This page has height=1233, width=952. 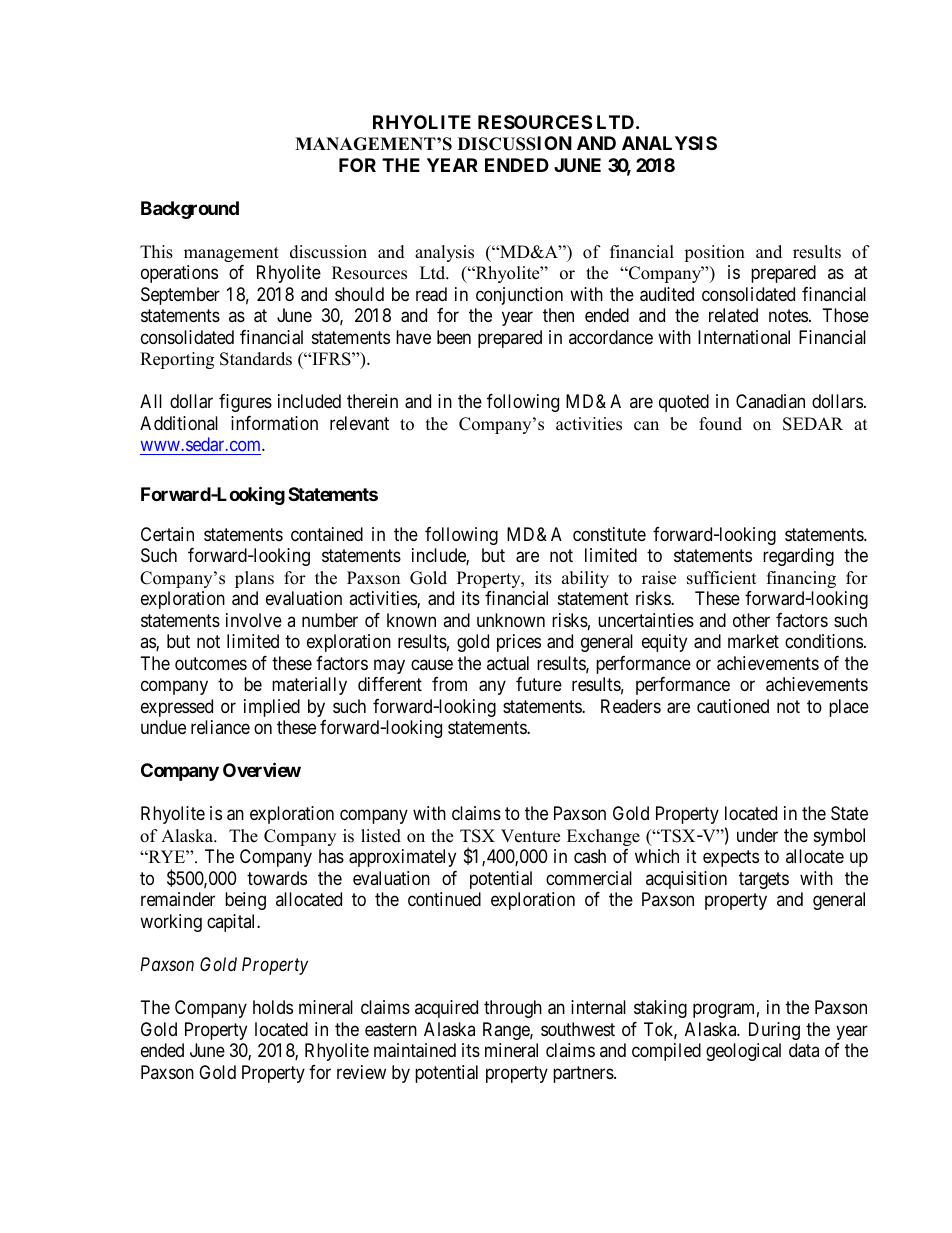 I want to click on through, so click(x=513, y=1009).
